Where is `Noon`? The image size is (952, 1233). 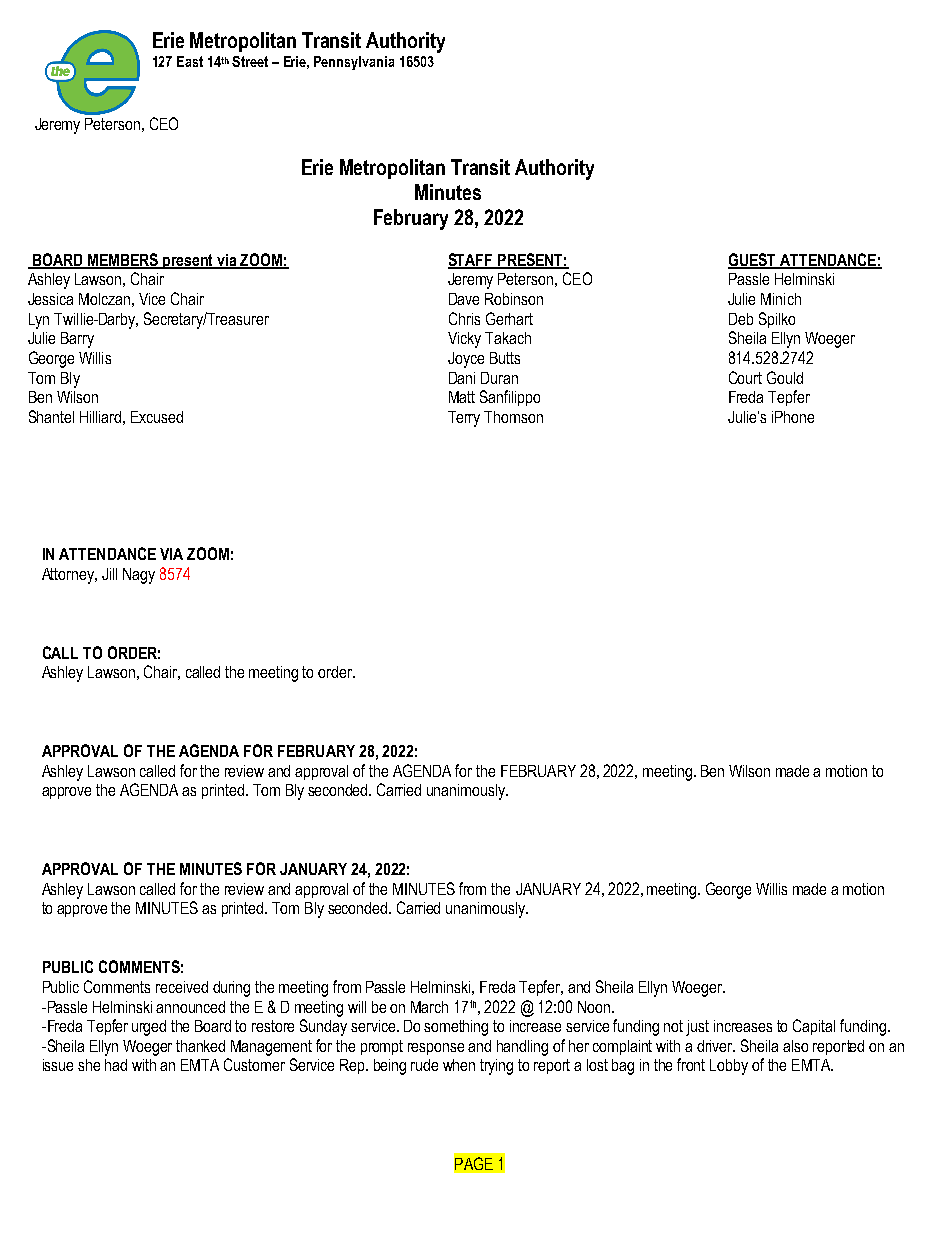 Noon is located at coordinates (594, 1007).
